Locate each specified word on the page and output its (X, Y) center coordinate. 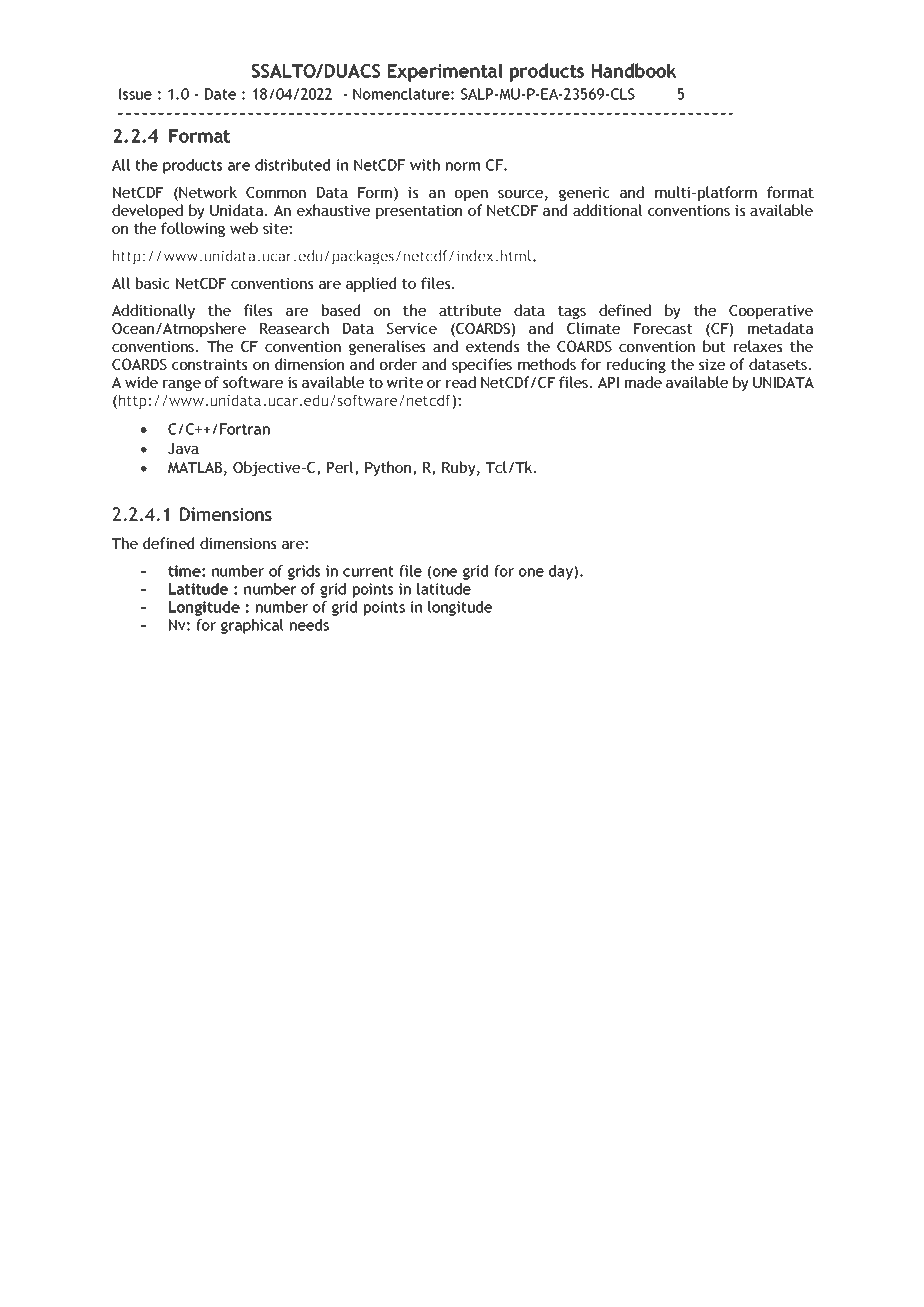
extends (493, 346)
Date (220, 94)
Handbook (634, 70)
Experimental (445, 72)
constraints (210, 364)
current (368, 571)
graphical (252, 626)
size (712, 364)
